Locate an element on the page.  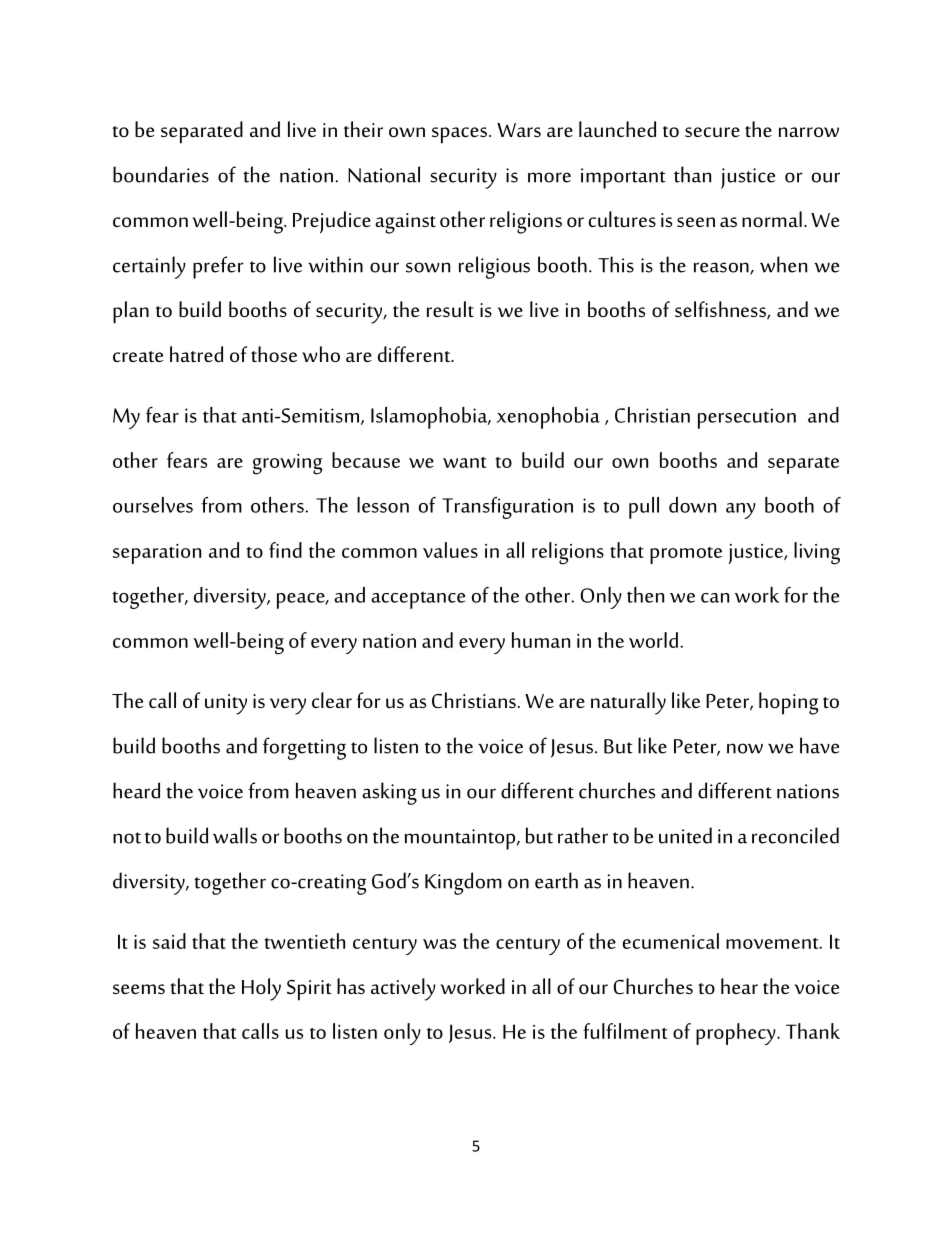
separation is located at coordinates (157, 554).
